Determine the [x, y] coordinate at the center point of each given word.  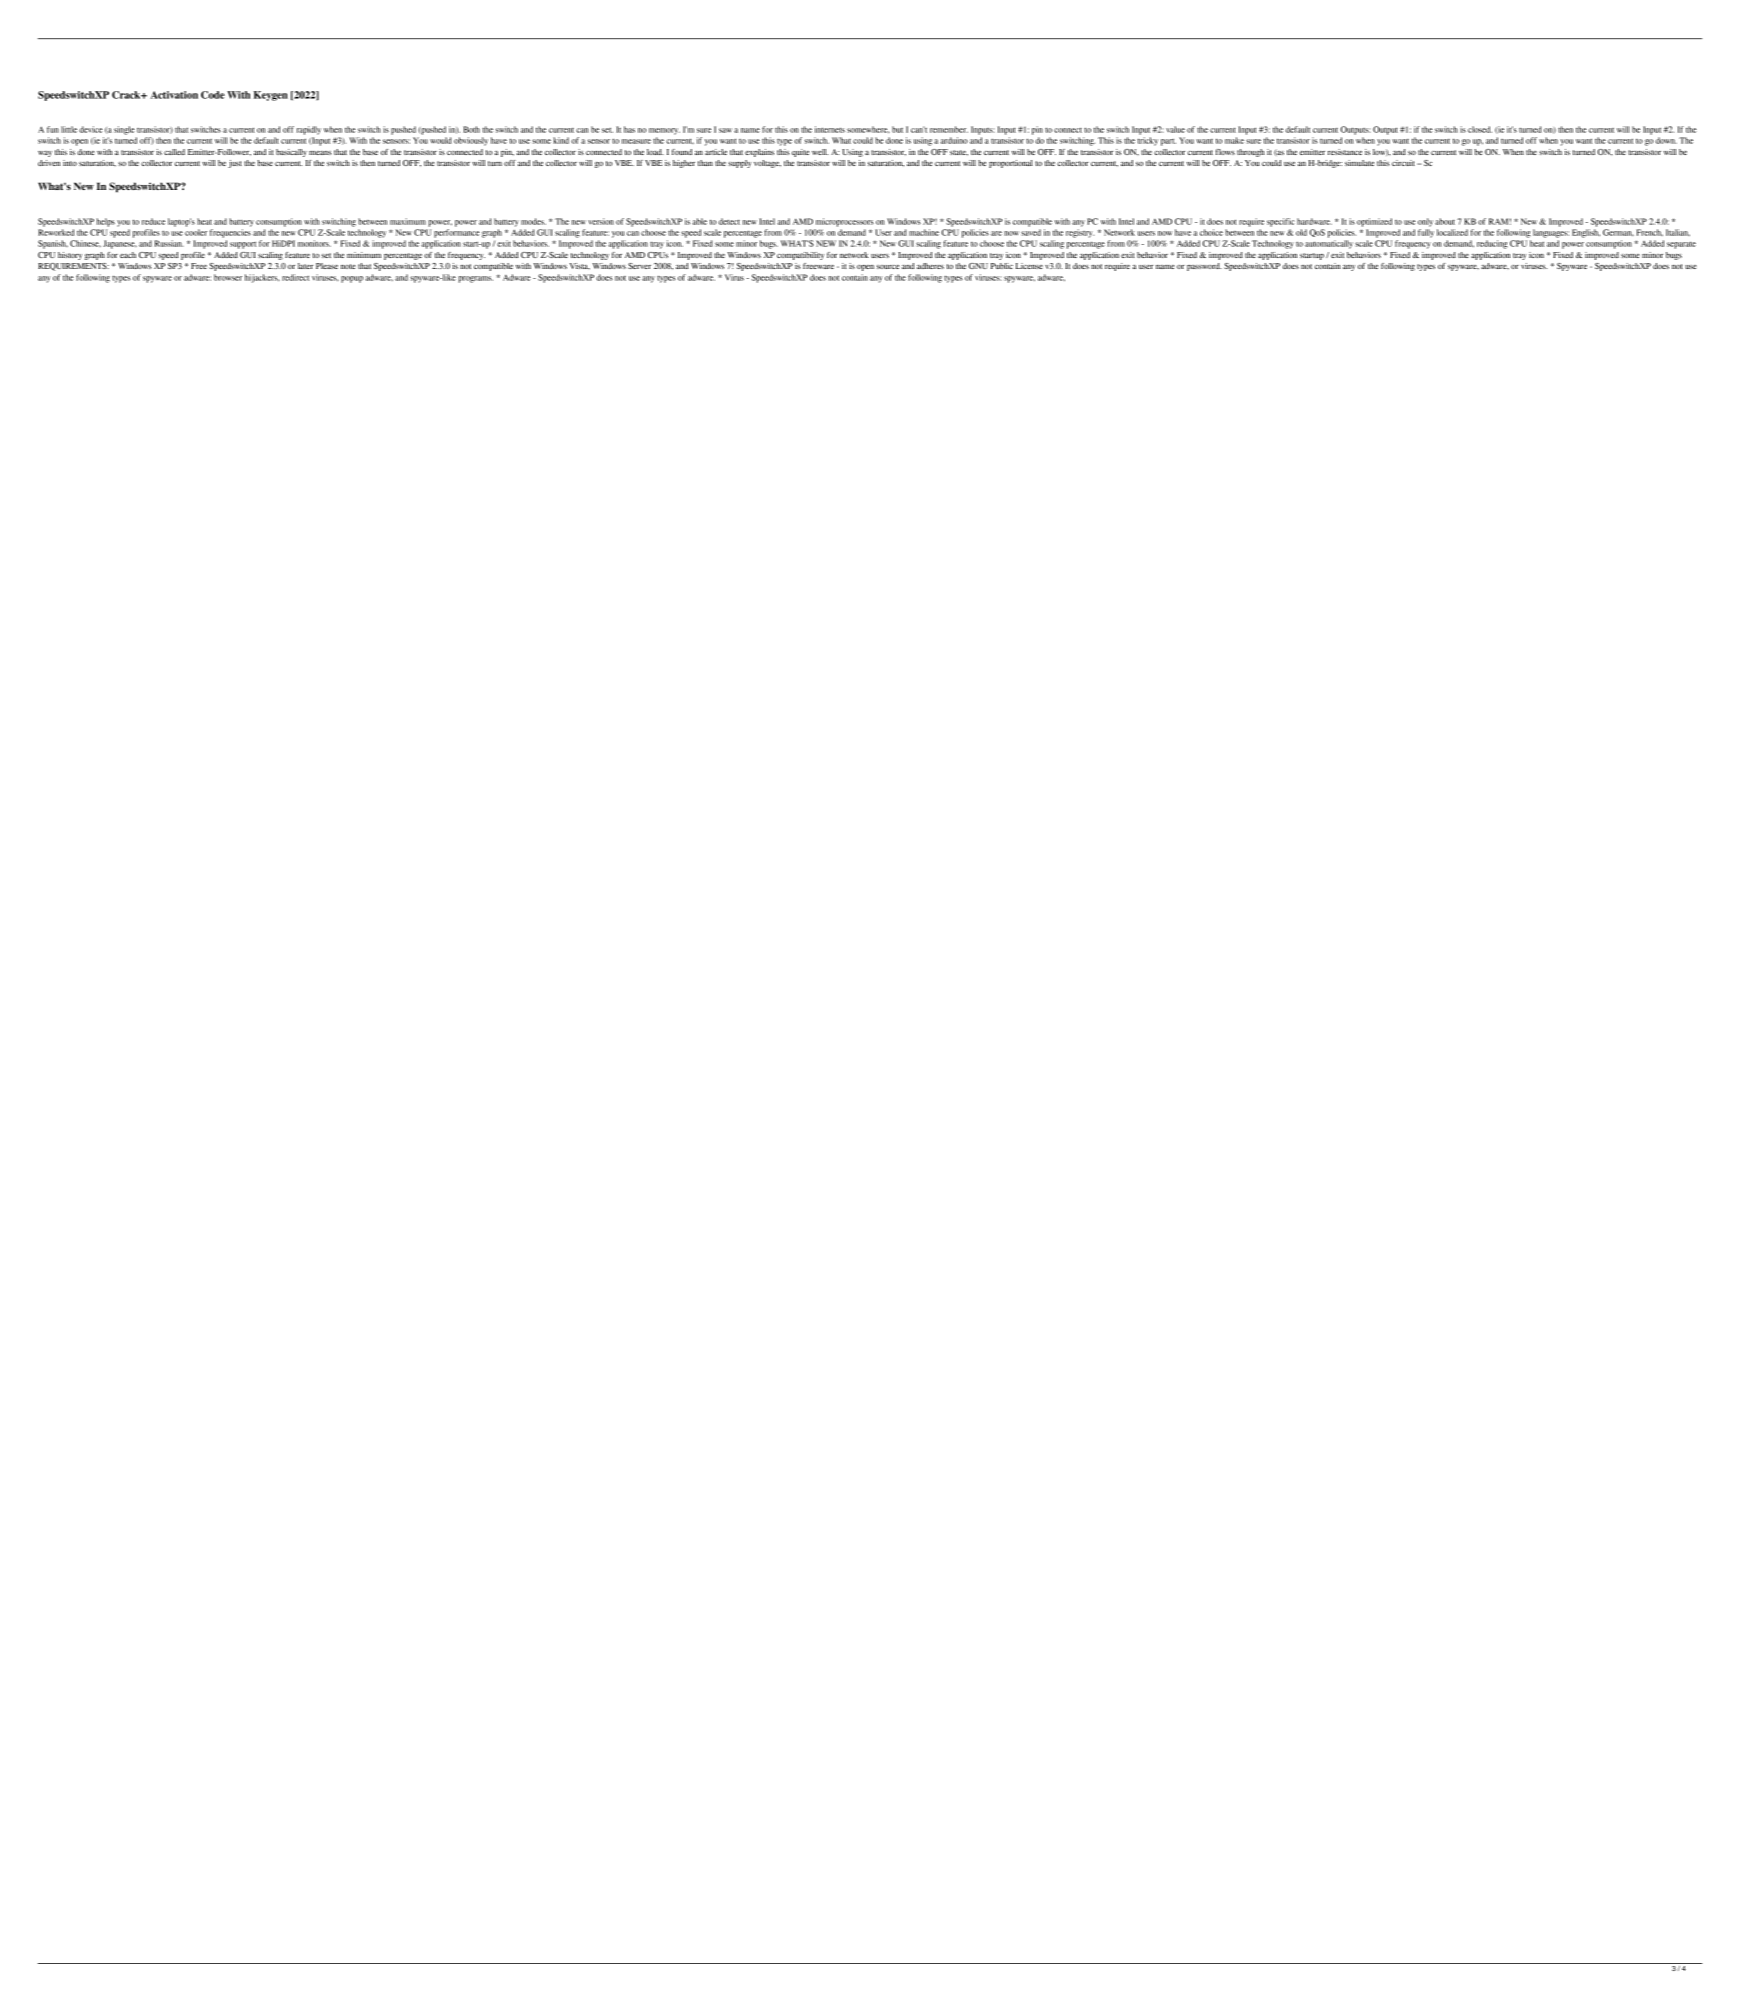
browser [228, 277]
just [235, 164]
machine [924, 232]
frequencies [230, 233]
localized [1452, 232]
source [887, 267]
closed [1480, 129]
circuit [1403, 163]
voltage [767, 164]
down [1666, 140]
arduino [954, 140]
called [174, 152]
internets [830, 129]
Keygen [271, 96]
